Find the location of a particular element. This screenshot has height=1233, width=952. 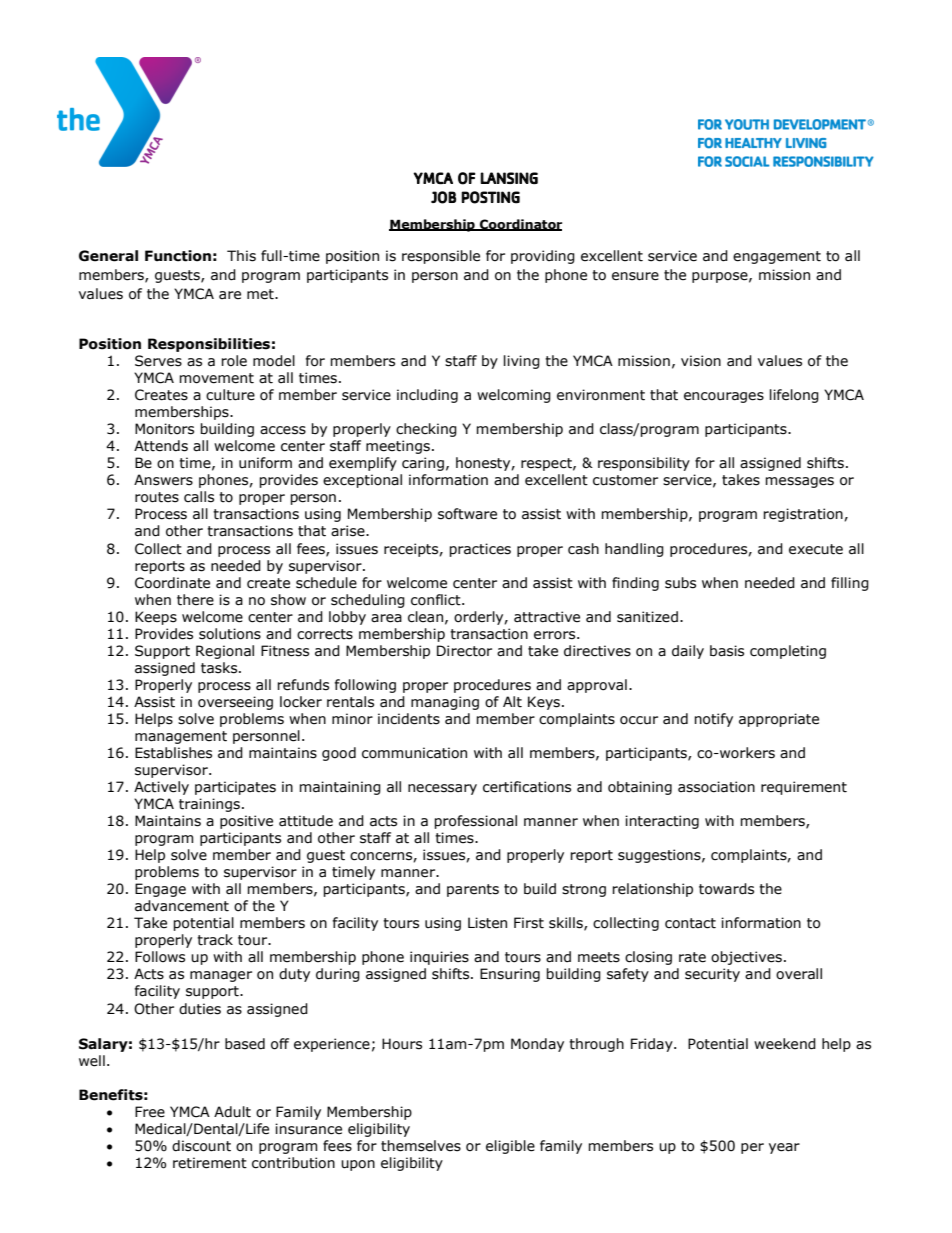

registration is located at coordinates (804, 515).
